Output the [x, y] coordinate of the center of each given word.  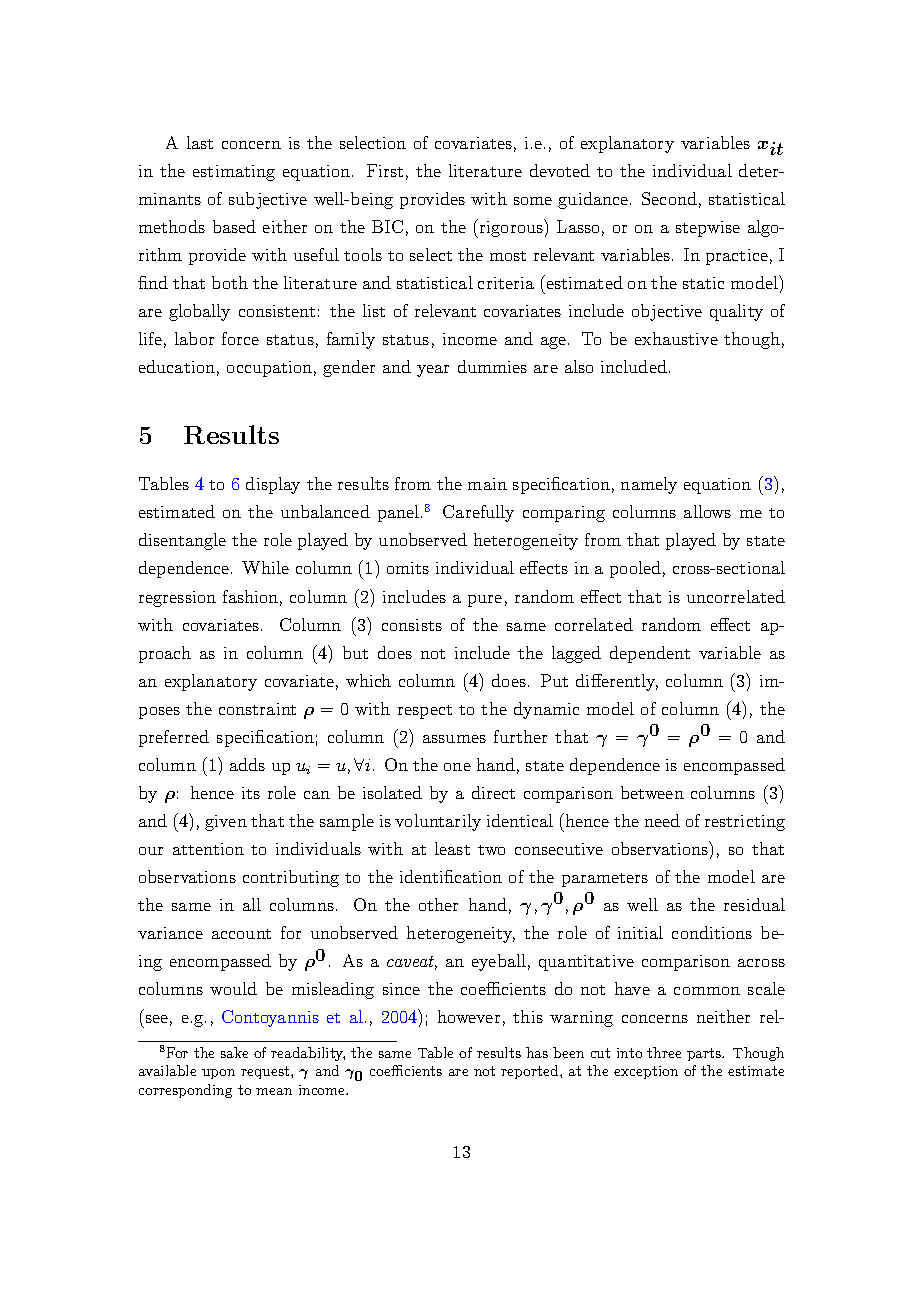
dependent [650, 654]
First [385, 170]
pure [485, 601]
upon [218, 1074]
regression [177, 599]
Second [669, 198]
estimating [234, 173]
